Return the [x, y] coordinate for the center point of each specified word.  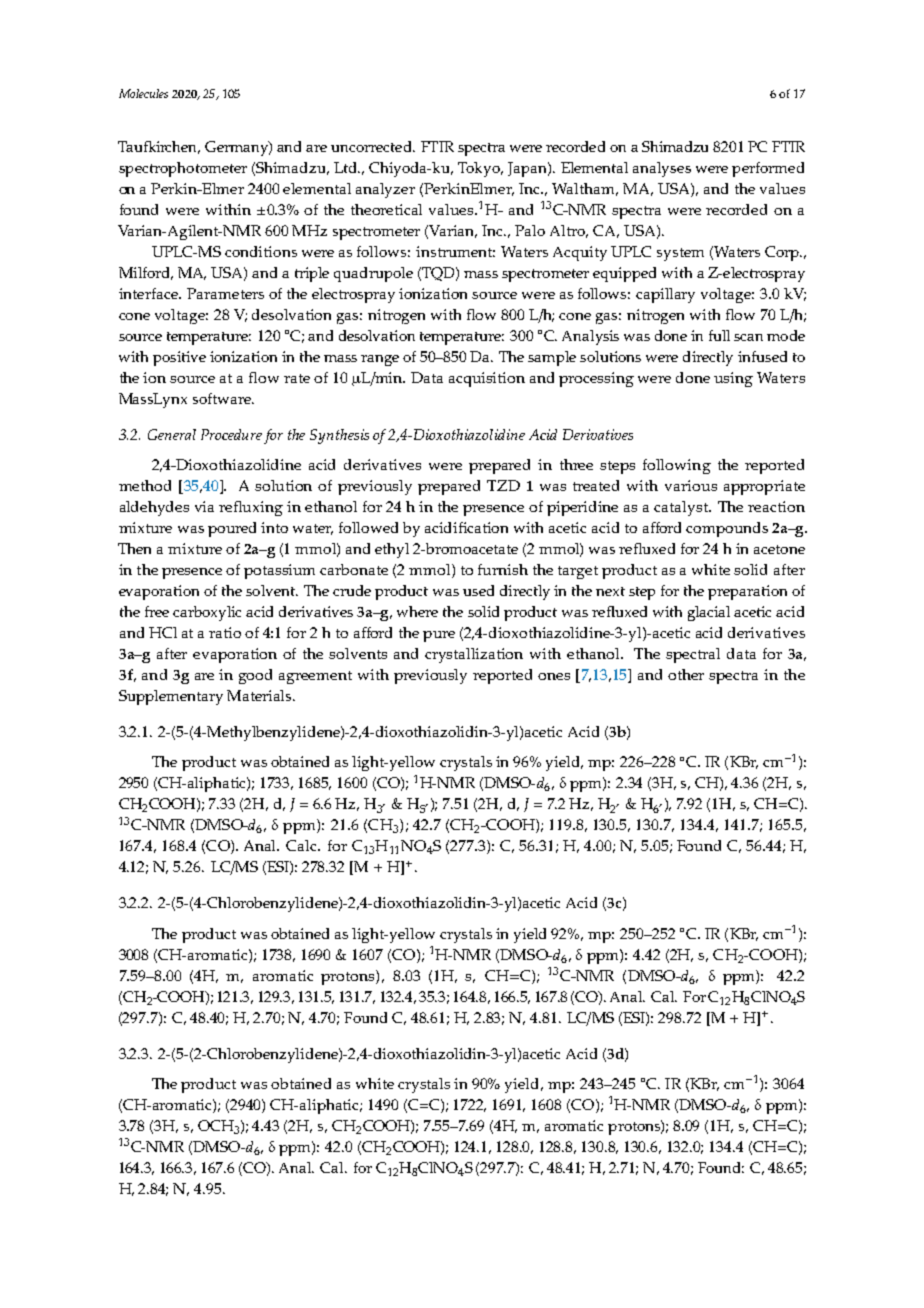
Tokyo [480, 169]
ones [554, 676]
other [686, 674]
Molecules [143, 93]
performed [768, 169]
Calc [303, 845]
